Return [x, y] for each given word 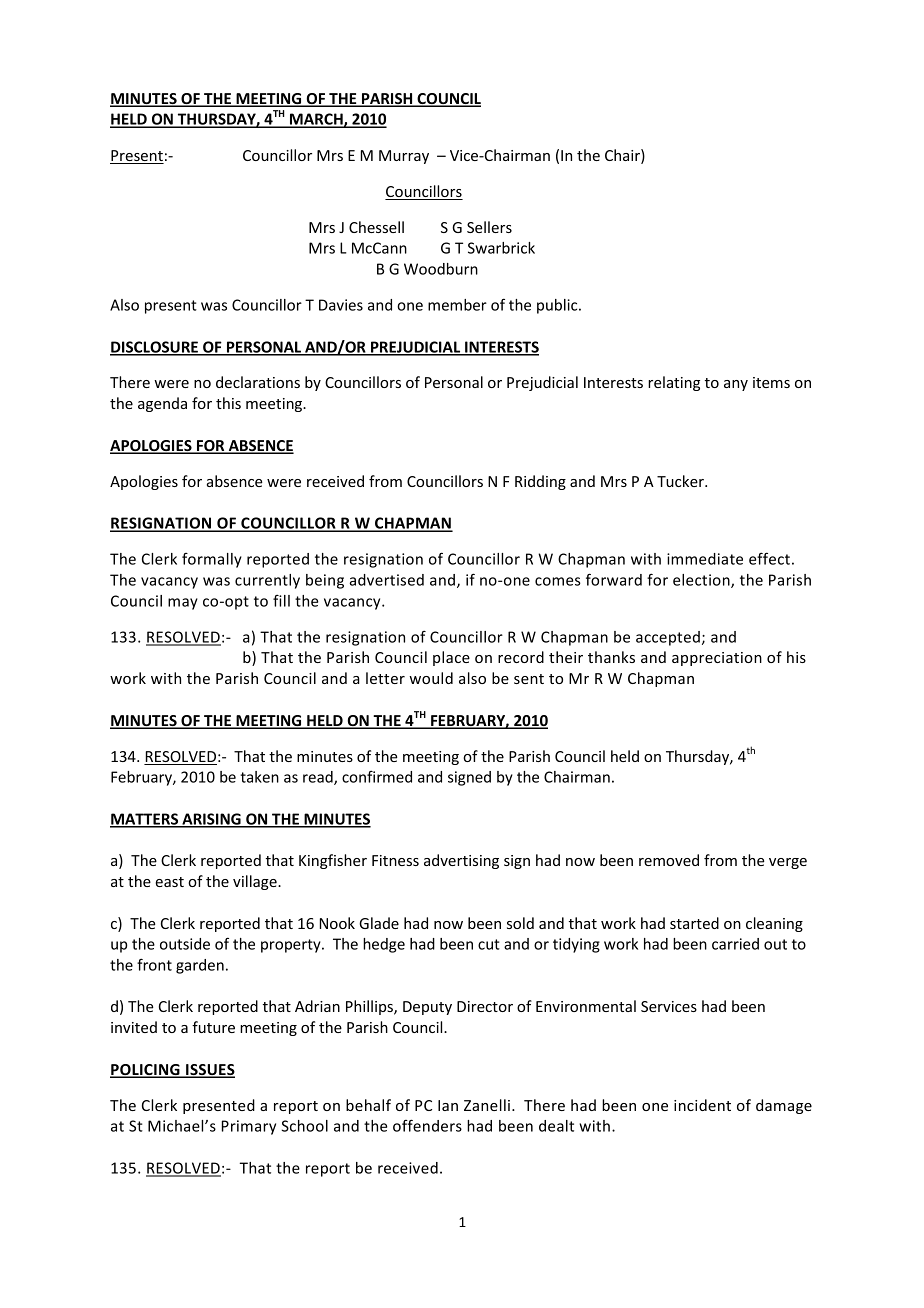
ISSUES [209, 1071]
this [228, 403]
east [169, 882]
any [736, 385]
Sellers [489, 227]
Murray [404, 157]
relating [674, 383]
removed [669, 860]
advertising [461, 861]
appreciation [717, 659]
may [183, 604]
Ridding [540, 482]
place [451, 658]
